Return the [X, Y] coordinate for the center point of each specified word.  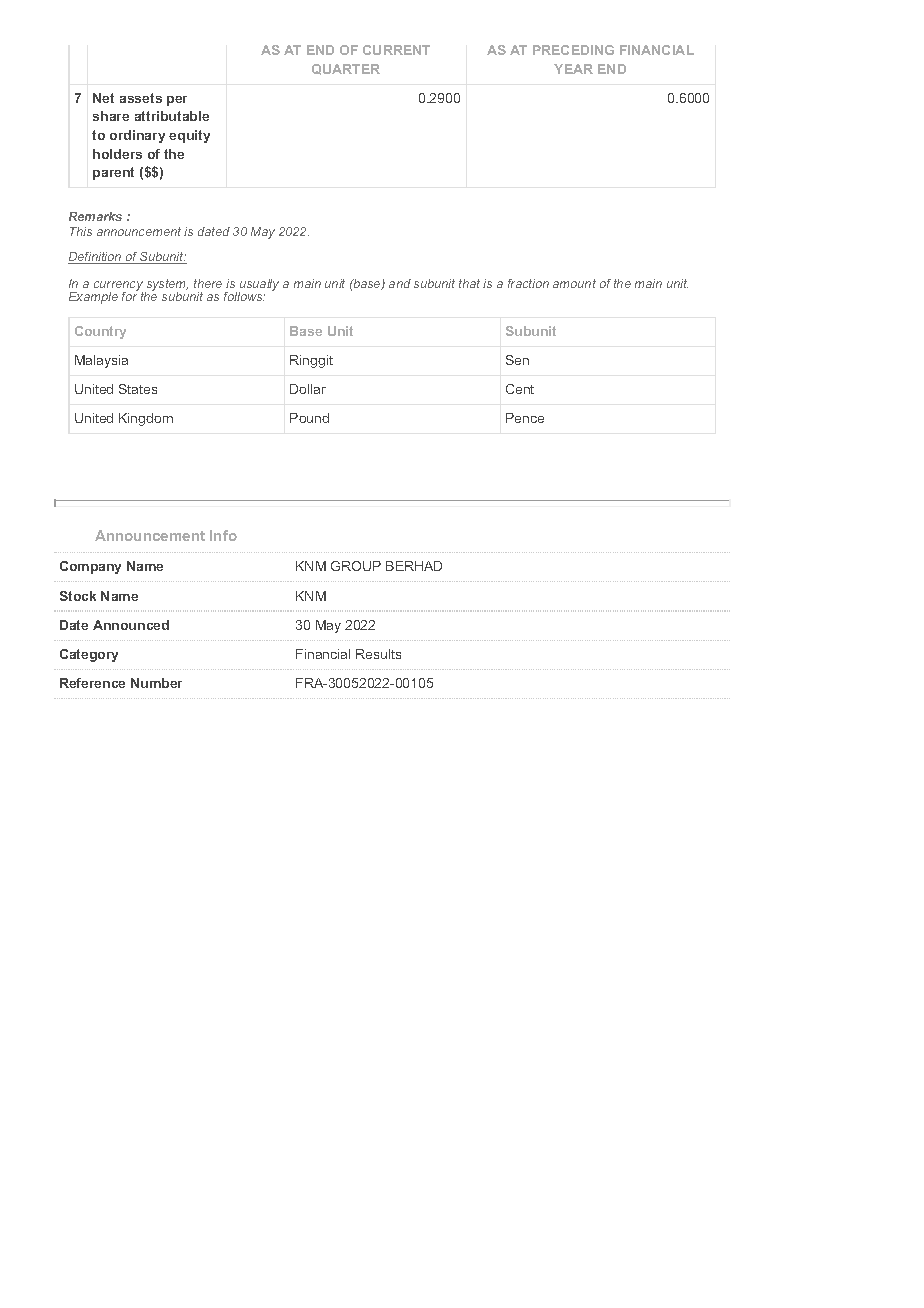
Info [223, 535]
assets [141, 98]
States [138, 389]
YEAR [573, 69]
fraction [528, 283]
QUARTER [346, 69]
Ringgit [311, 361]
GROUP [356, 566]
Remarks [95, 216]
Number [156, 683]
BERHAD [414, 566]
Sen [517, 360]
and [400, 283]
